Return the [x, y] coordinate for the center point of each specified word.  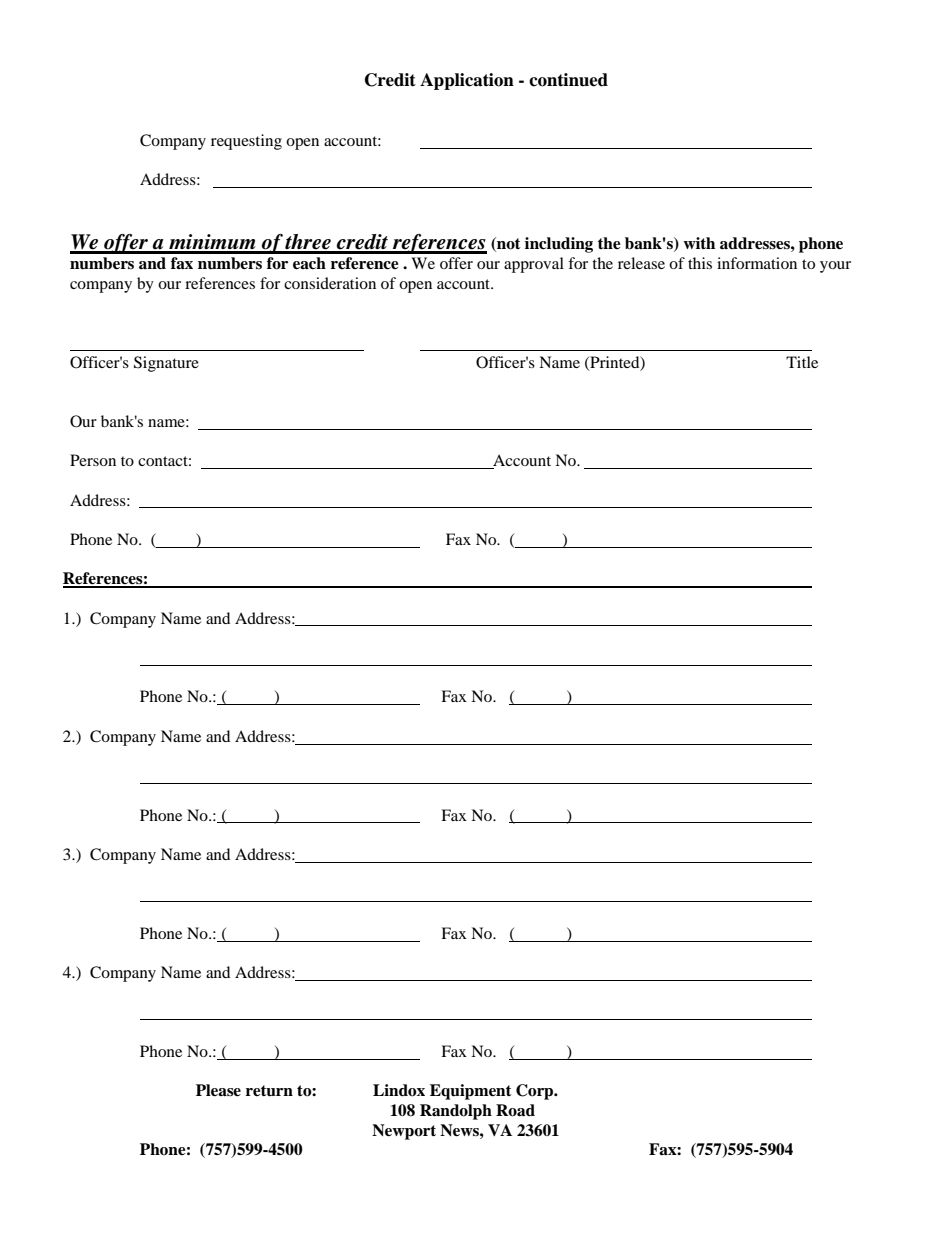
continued [568, 80]
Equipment [471, 1092]
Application [467, 81]
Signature [166, 364]
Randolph [456, 1112]
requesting [246, 142]
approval [534, 265]
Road [515, 1110]
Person [93, 460]
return [269, 1091]
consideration [330, 283]
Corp [536, 1092]
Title [802, 362]
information [757, 263]
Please [218, 1090]
